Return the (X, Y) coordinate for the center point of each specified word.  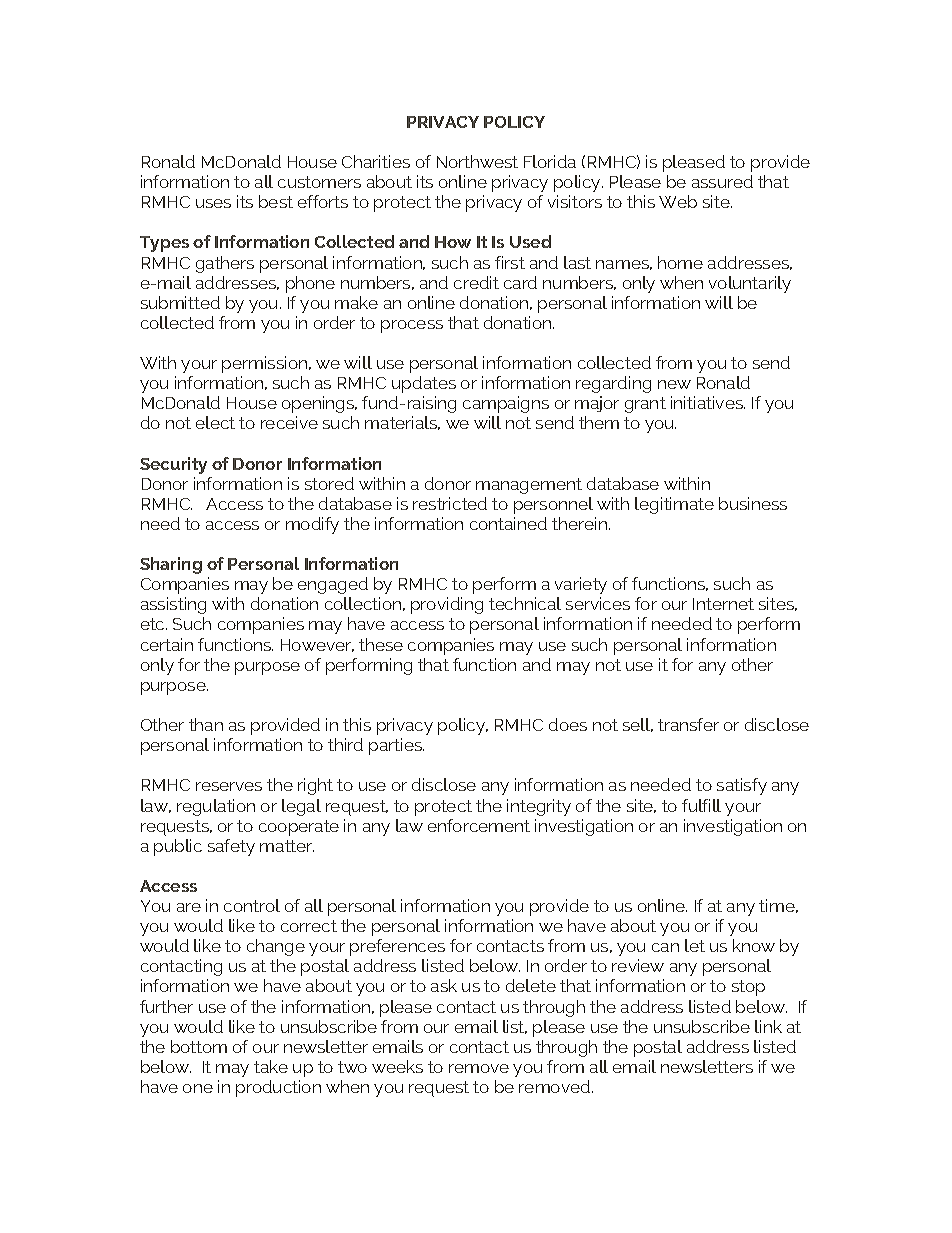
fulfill (701, 805)
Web (678, 201)
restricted (450, 503)
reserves (229, 786)
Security (173, 465)
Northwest (477, 161)
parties (396, 746)
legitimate (674, 505)
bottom (199, 1046)
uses (213, 203)
